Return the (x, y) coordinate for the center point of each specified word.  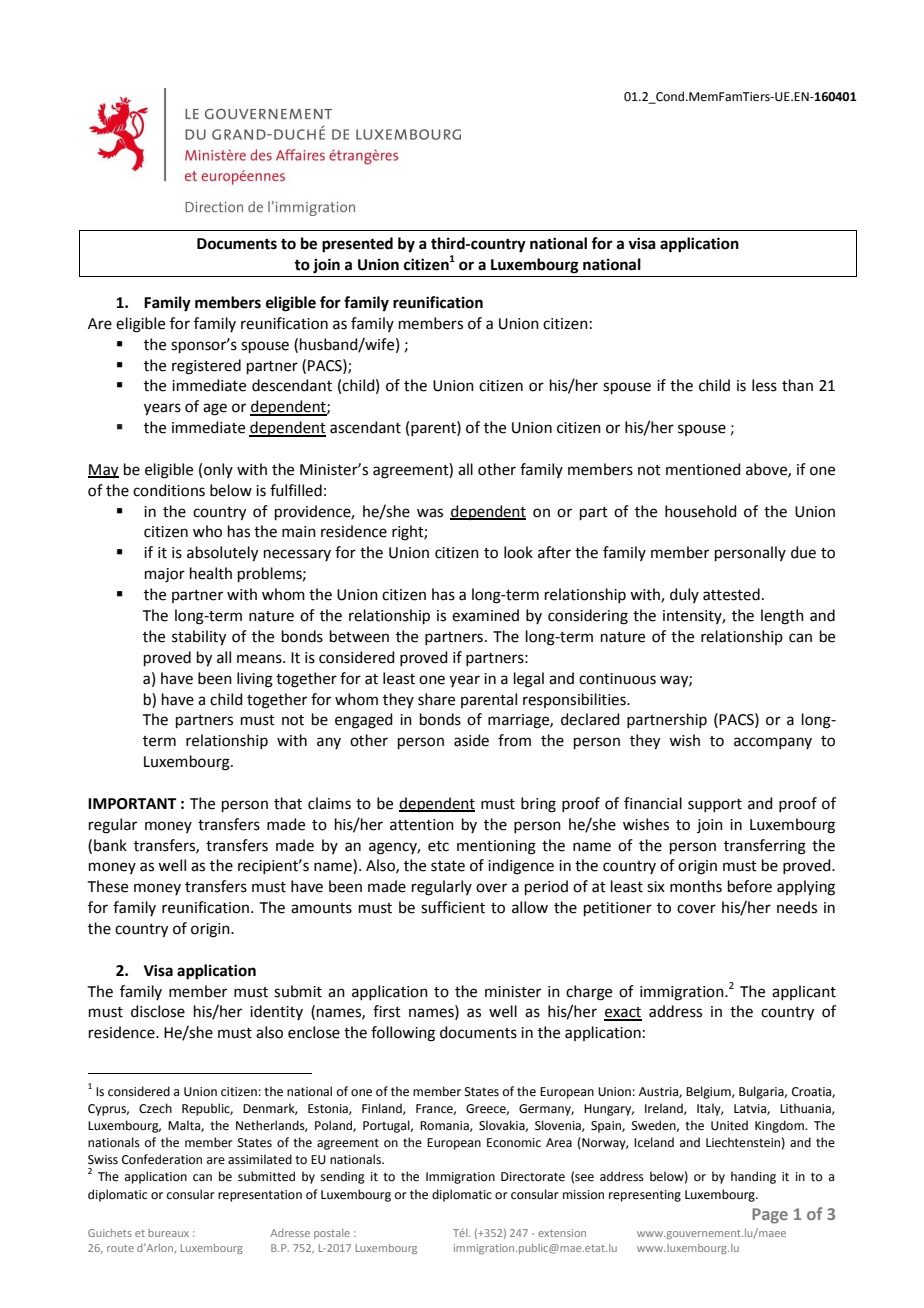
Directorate (533, 1177)
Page (770, 1216)
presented (357, 245)
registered (206, 367)
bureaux (168, 1233)
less (764, 385)
